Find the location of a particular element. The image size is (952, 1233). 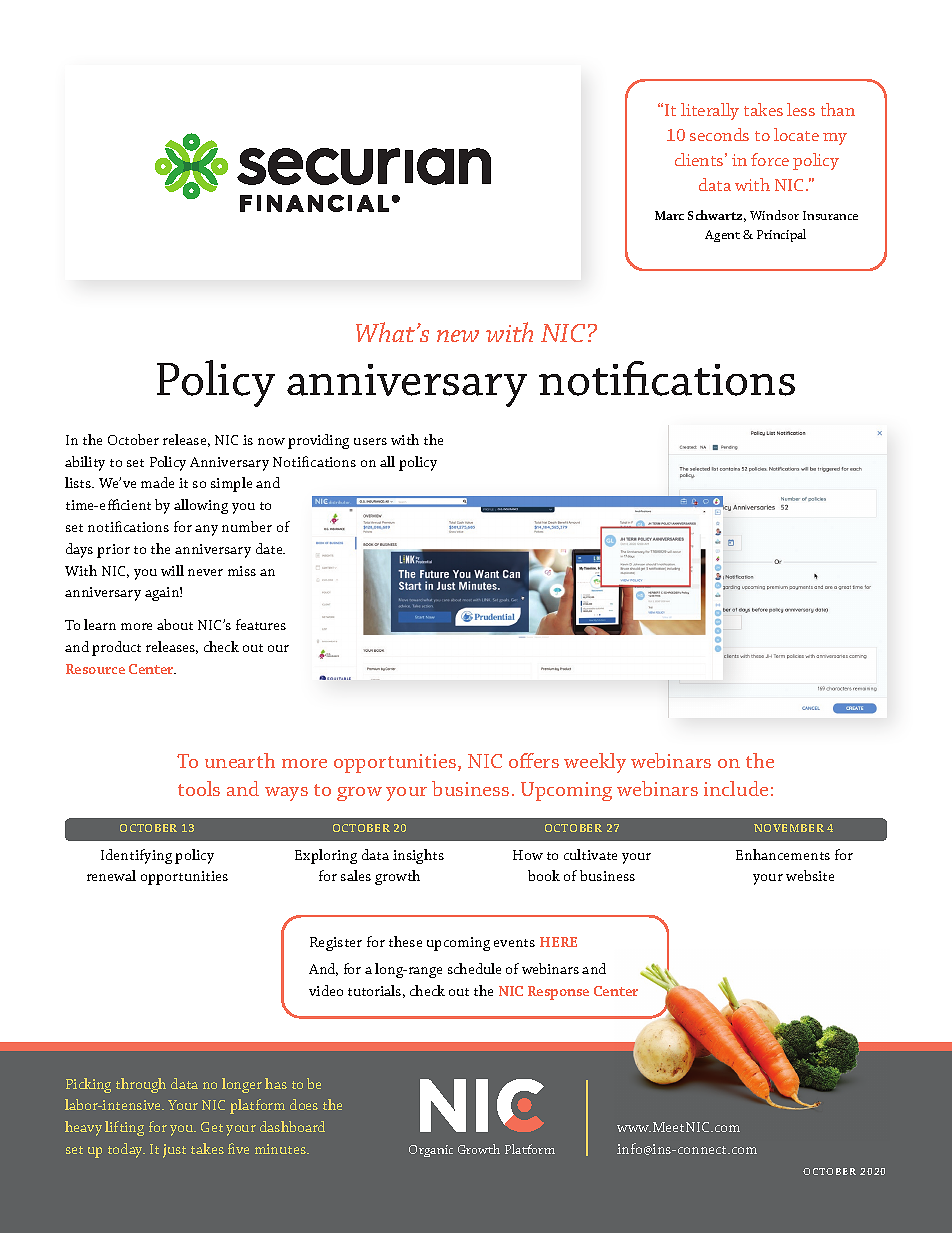

seconds is located at coordinates (719, 134).
